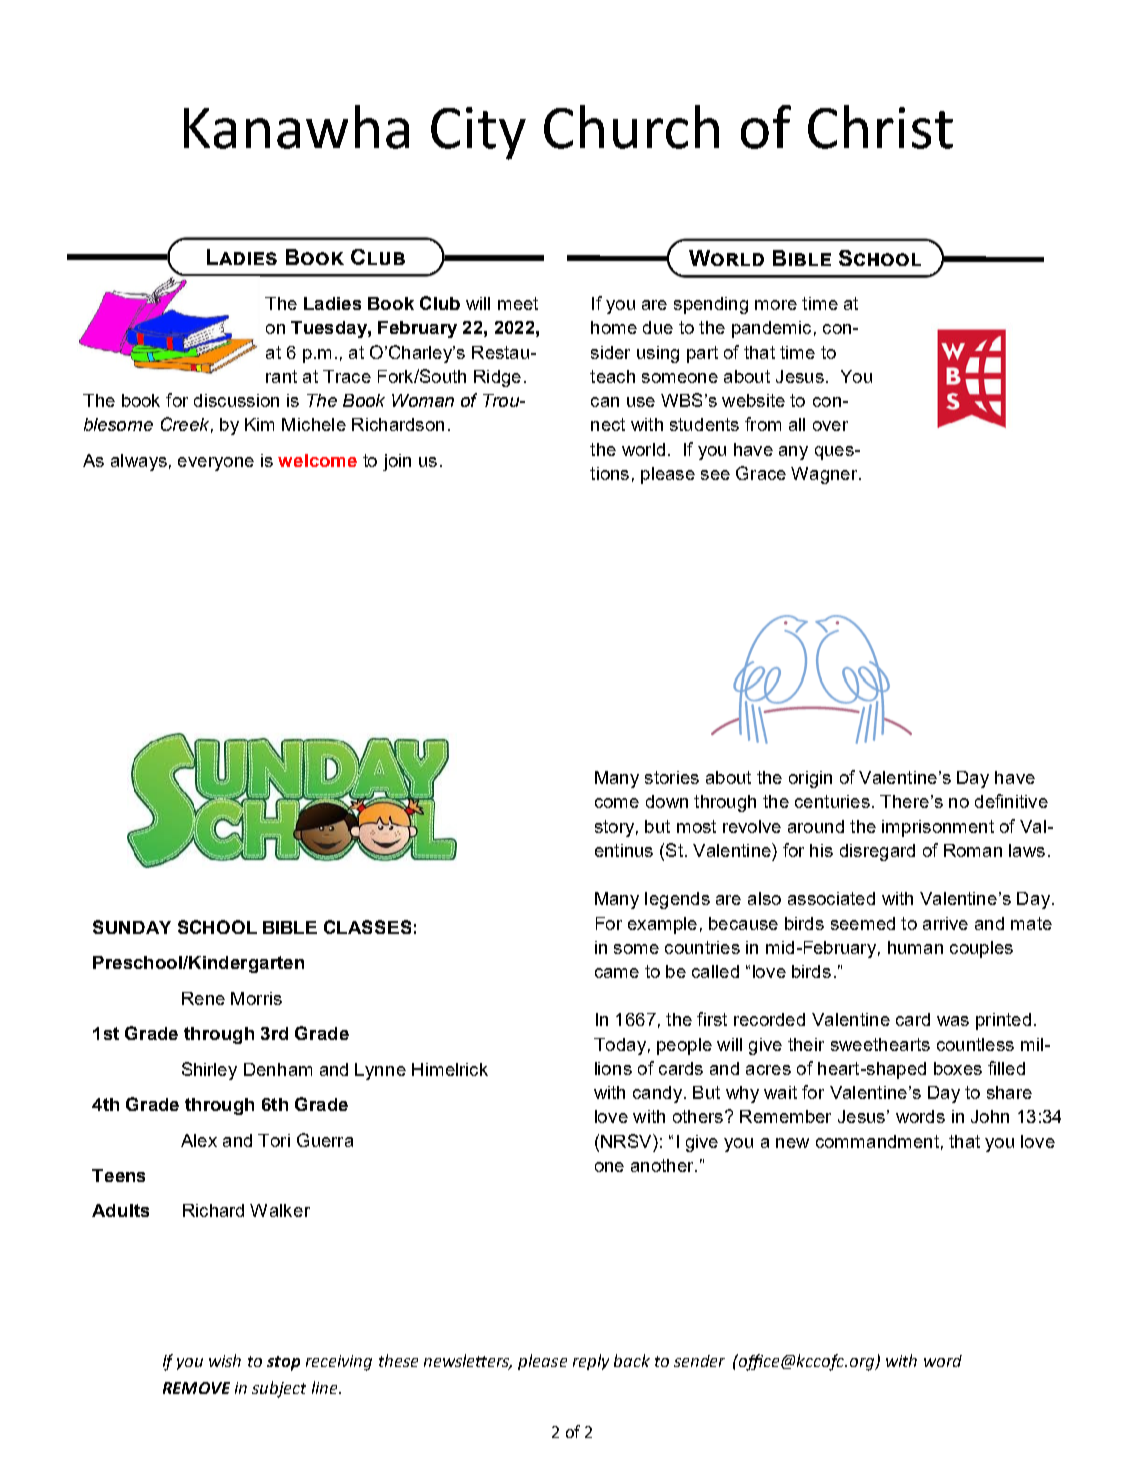  I want to click on Church, so click(631, 127).
